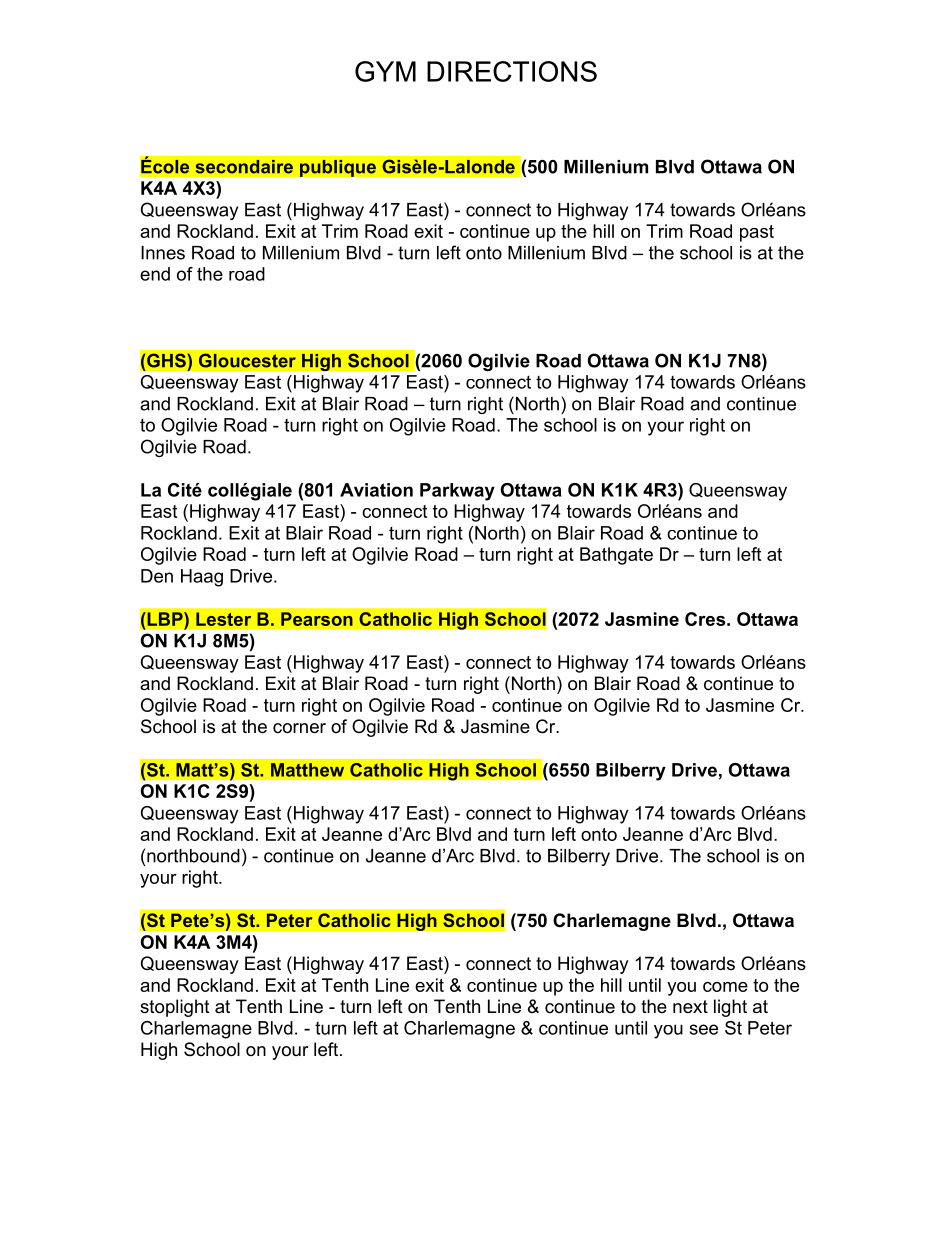 Image resolution: width=952 pixels, height=1233 pixels. What do you see at coordinates (704, 1029) in the document?
I see `see` at bounding box center [704, 1029].
